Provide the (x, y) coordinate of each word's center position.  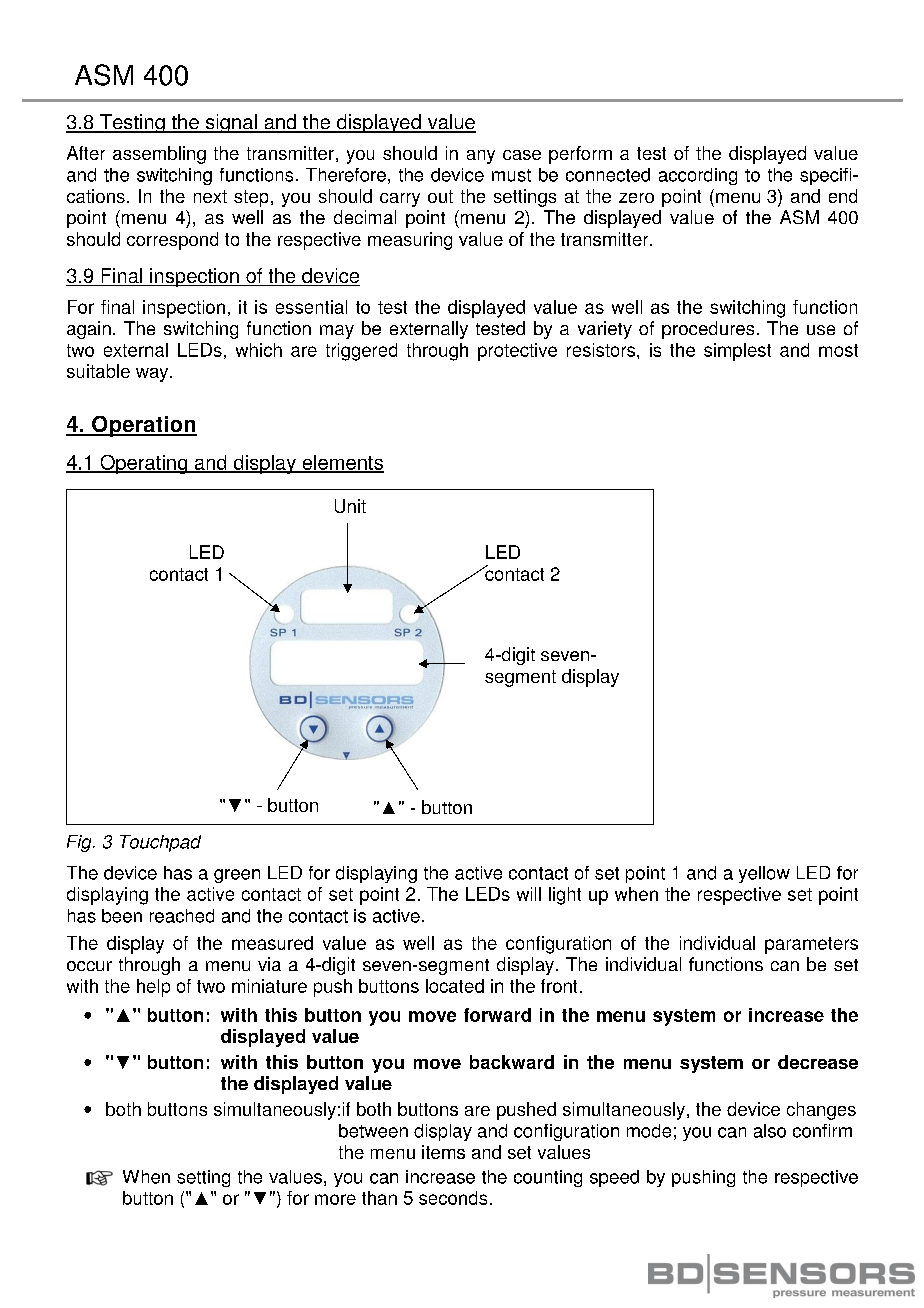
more (335, 1199)
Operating (144, 464)
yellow (764, 874)
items (443, 1152)
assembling (159, 155)
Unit (350, 506)
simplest (737, 352)
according (698, 176)
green (237, 876)
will (529, 894)
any (481, 157)
